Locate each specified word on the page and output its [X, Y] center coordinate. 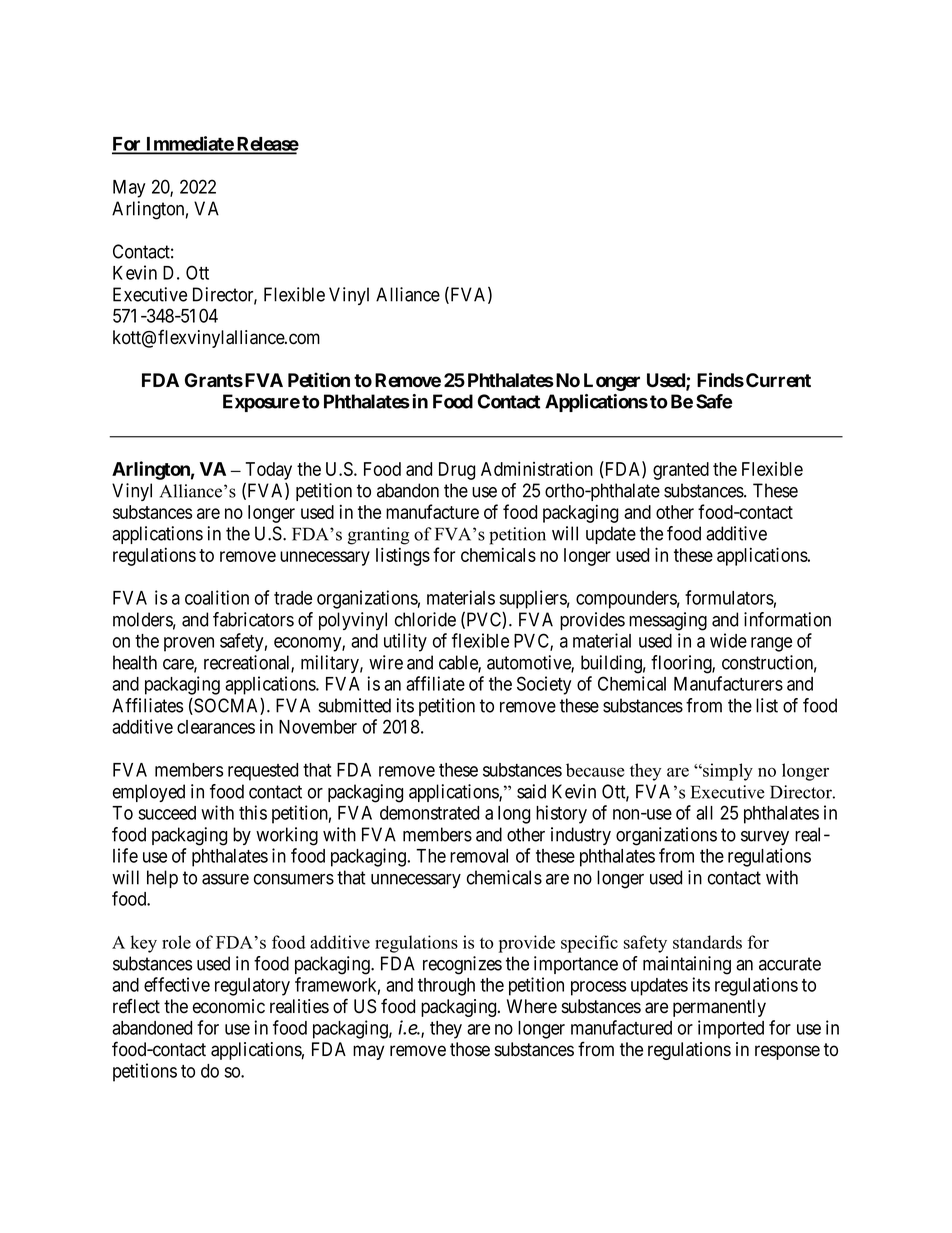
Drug [457, 471]
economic [229, 1006]
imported [731, 1029]
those [470, 1049]
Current [778, 380]
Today [268, 471]
